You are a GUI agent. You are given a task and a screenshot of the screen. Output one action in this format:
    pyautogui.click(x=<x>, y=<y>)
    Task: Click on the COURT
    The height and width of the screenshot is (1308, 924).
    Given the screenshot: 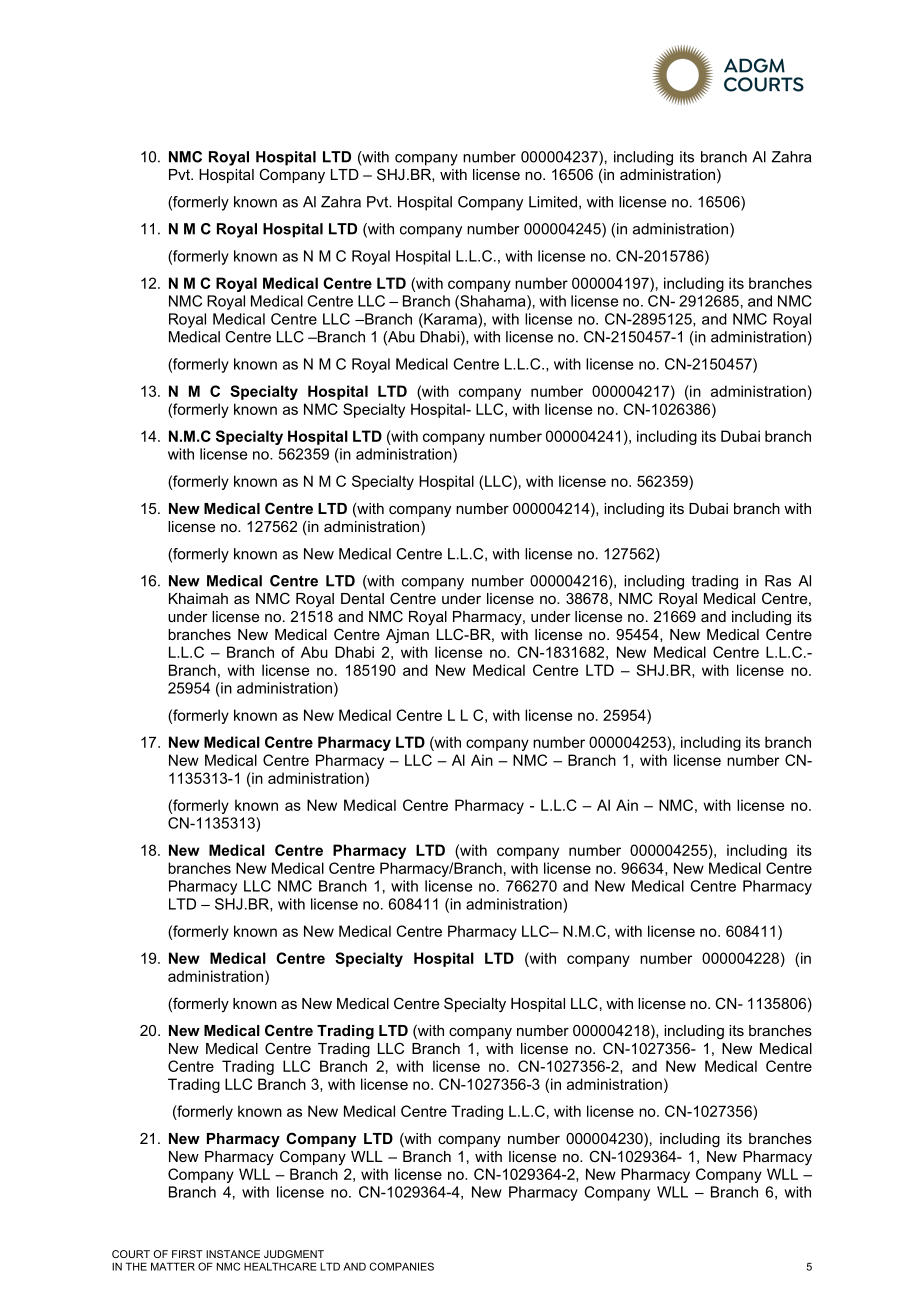 What is the action you would take?
    pyautogui.click(x=131, y=1254)
